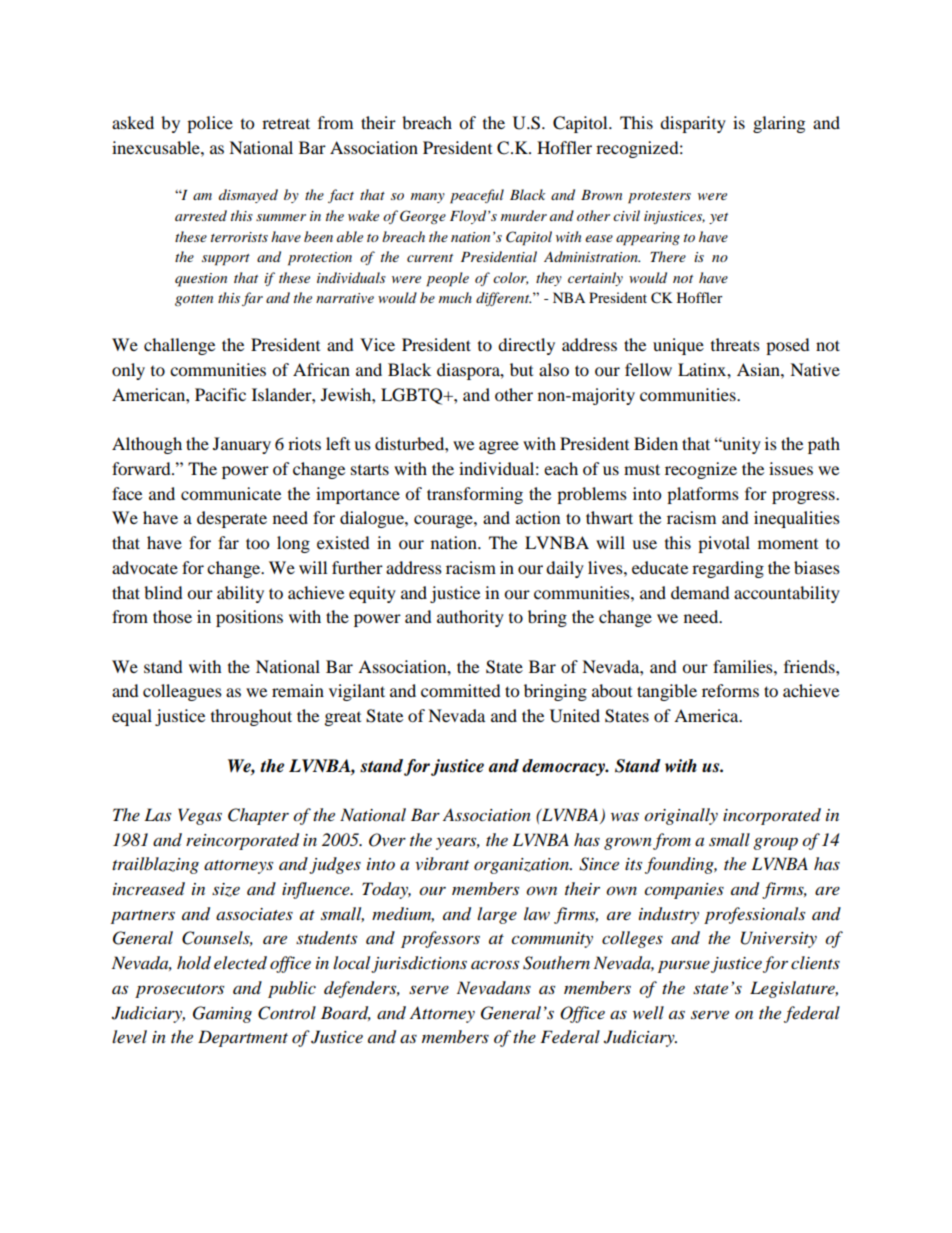 This screenshot has height=1233, width=952. I want to click on Gaming, so click(222, 1014).
